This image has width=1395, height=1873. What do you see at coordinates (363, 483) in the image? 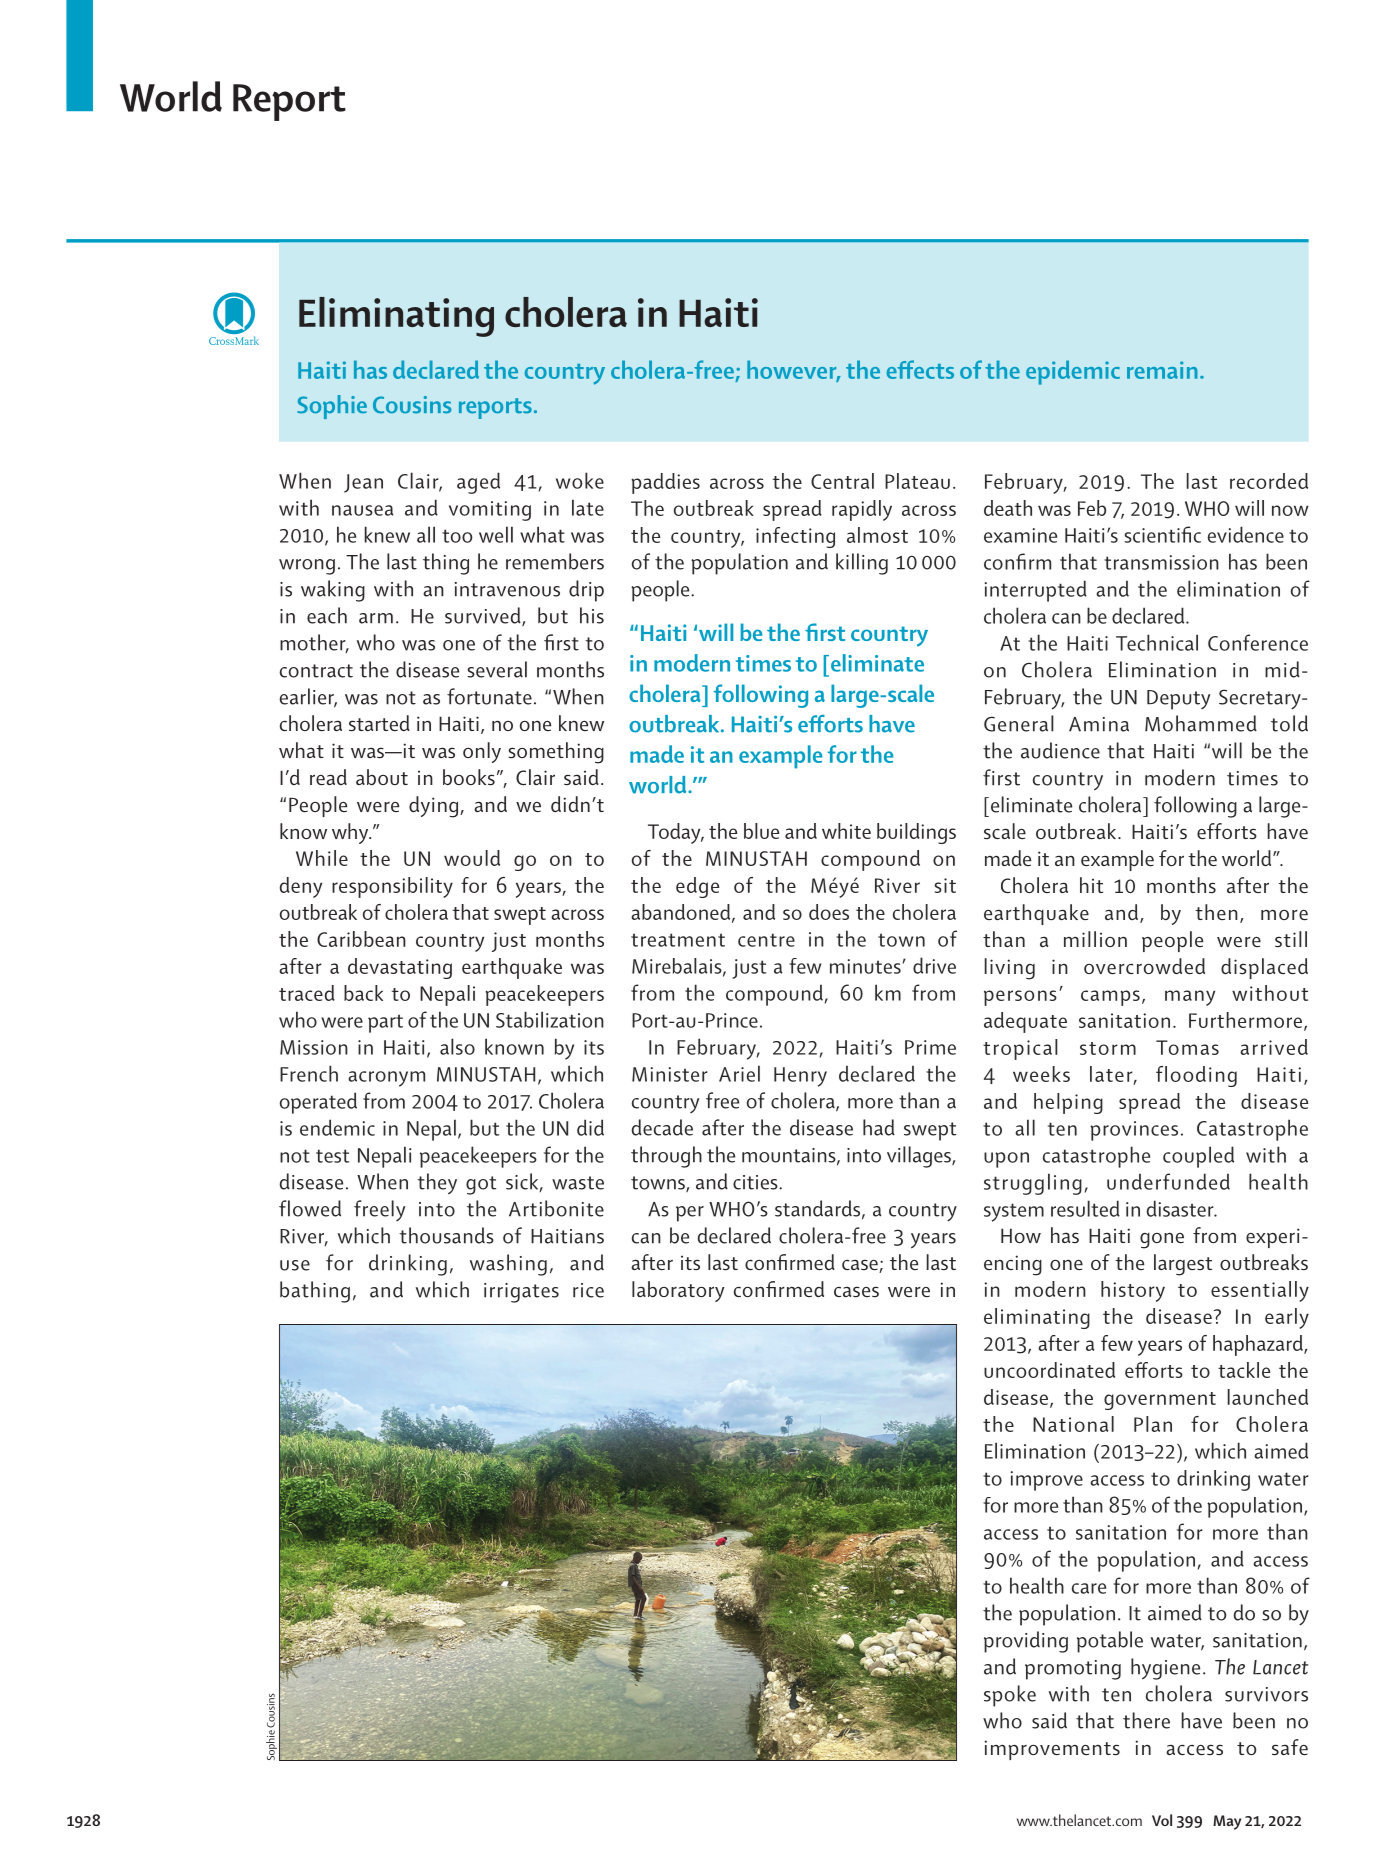
I see `Jean` at bounding box center [363, 483].
